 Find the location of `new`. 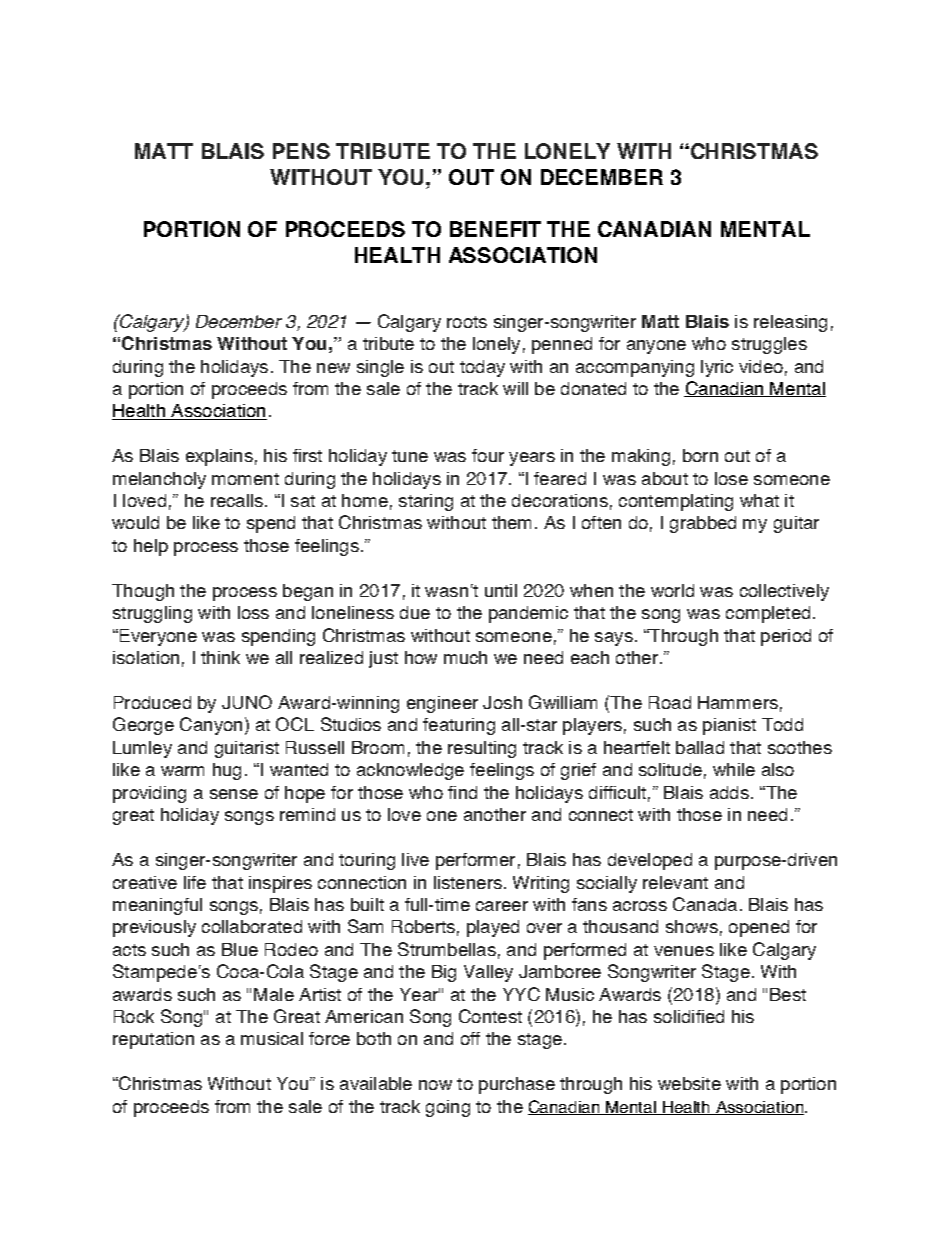

new is located at coordinates (333, 368).
